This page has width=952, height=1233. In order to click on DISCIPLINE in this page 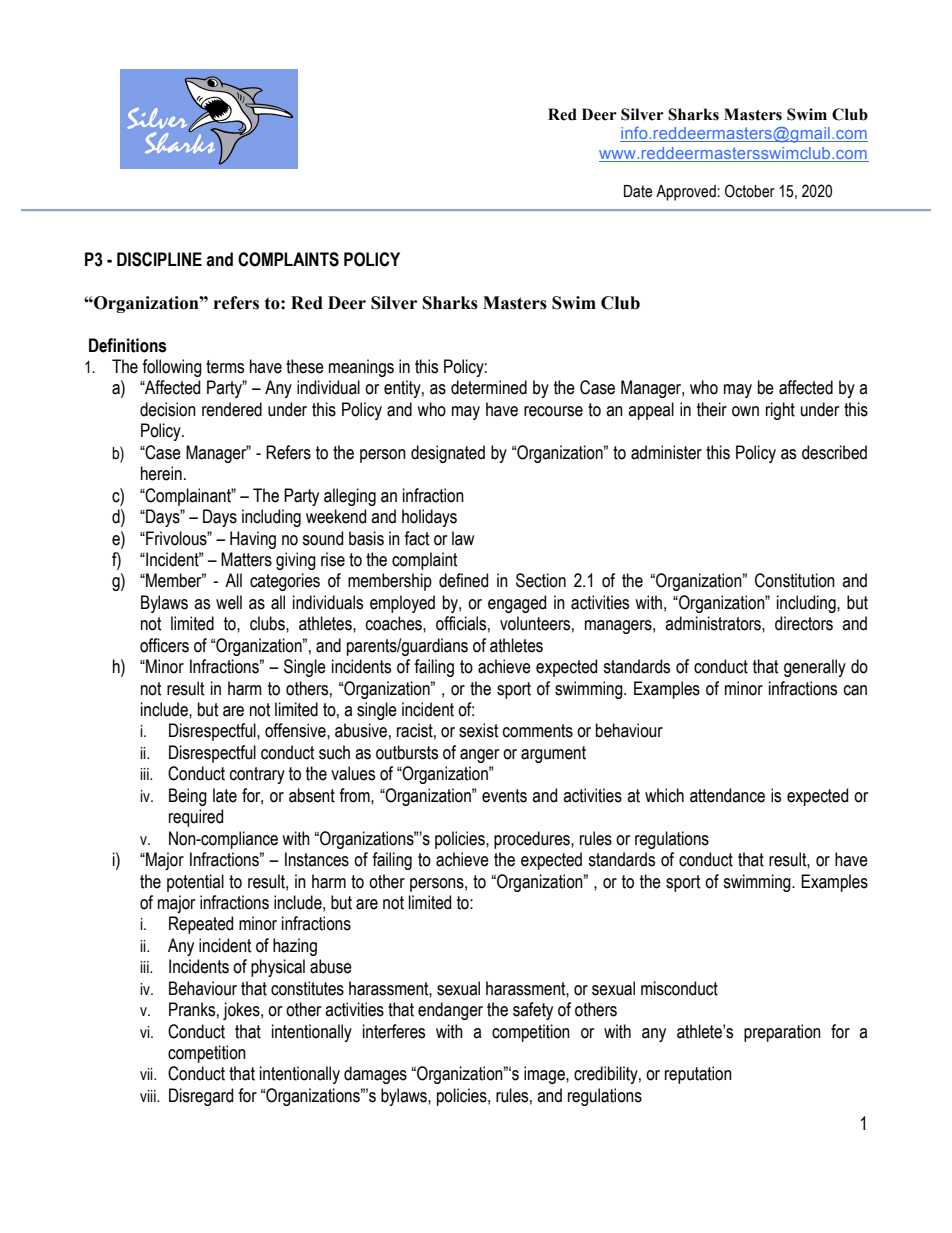, I will do `click(159, 259)`.
